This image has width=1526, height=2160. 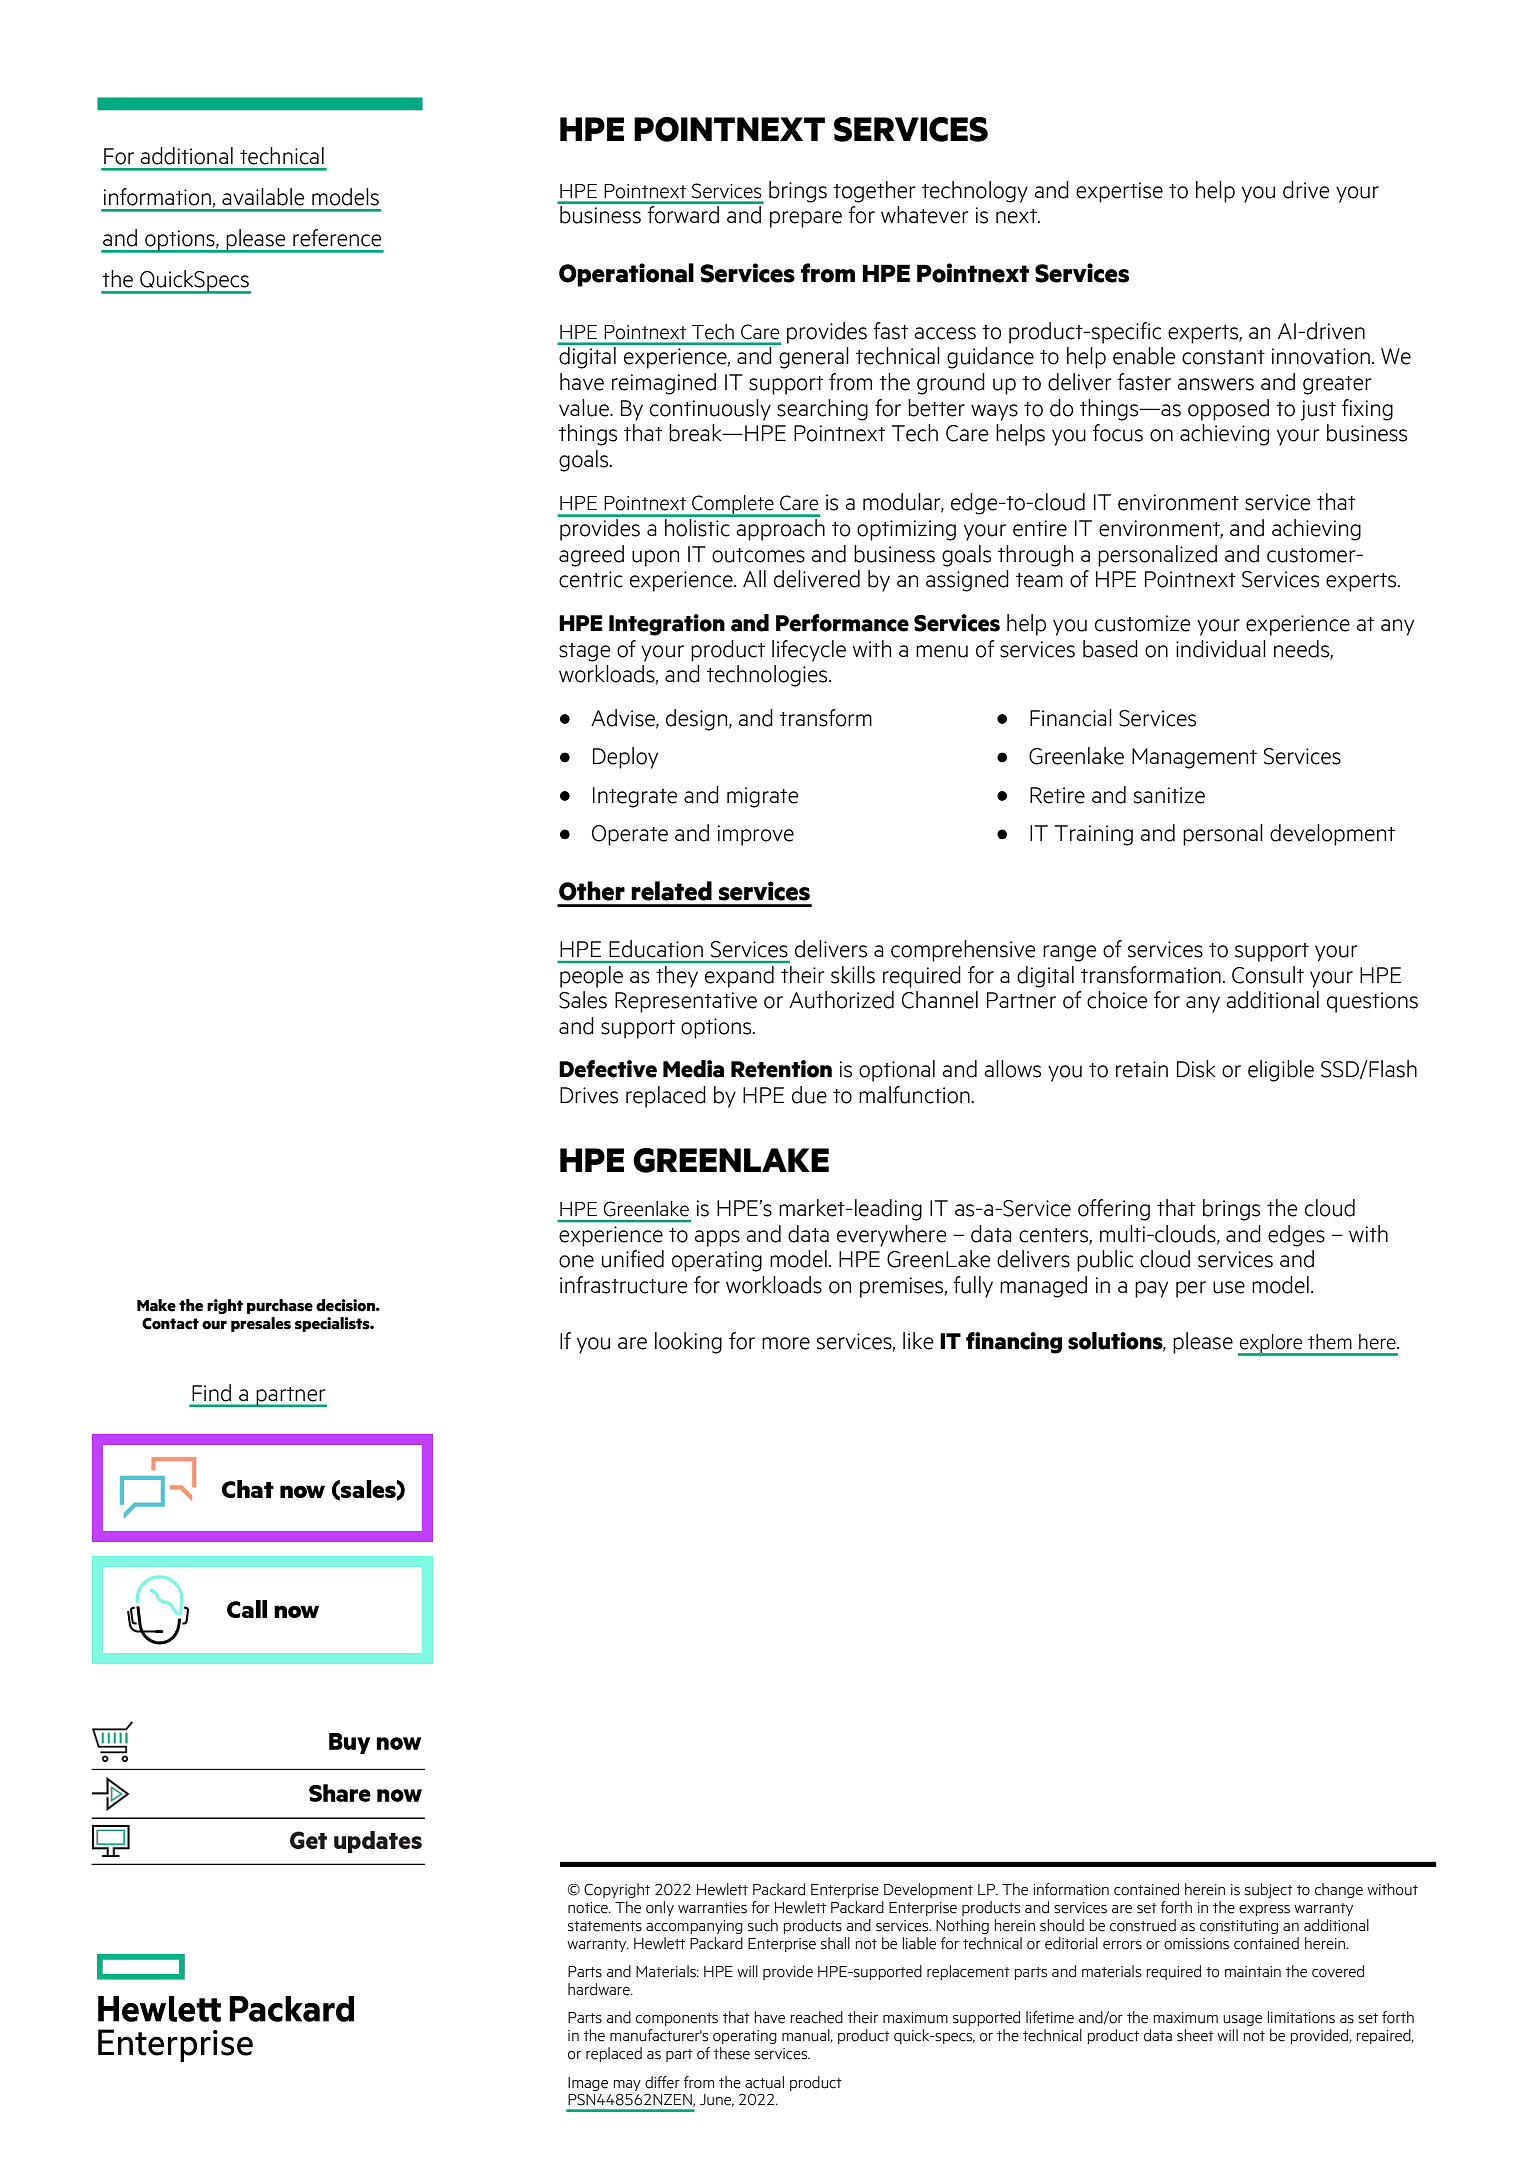 I want to click on stage, so click(x=585, y=652).
